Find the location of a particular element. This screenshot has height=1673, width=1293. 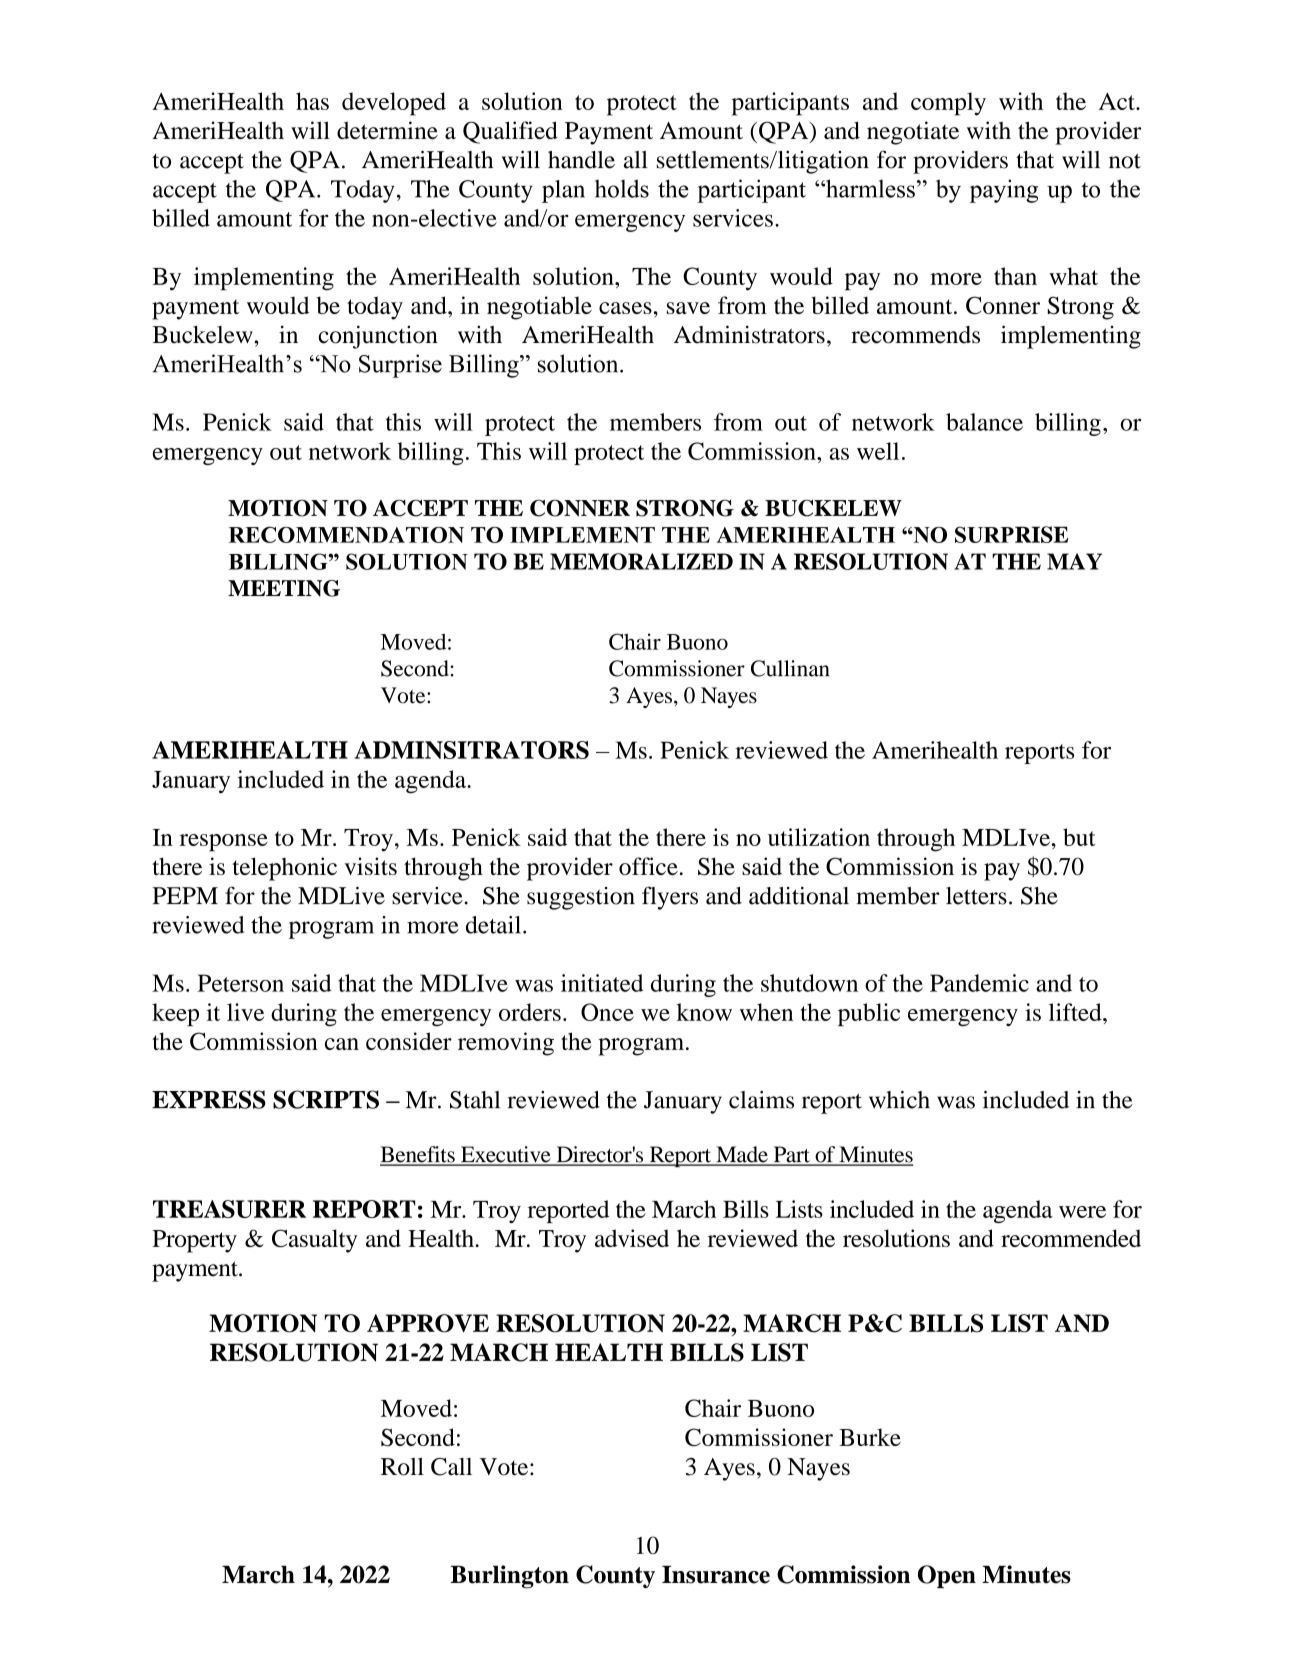

has is located at coordinates (312, 101).
